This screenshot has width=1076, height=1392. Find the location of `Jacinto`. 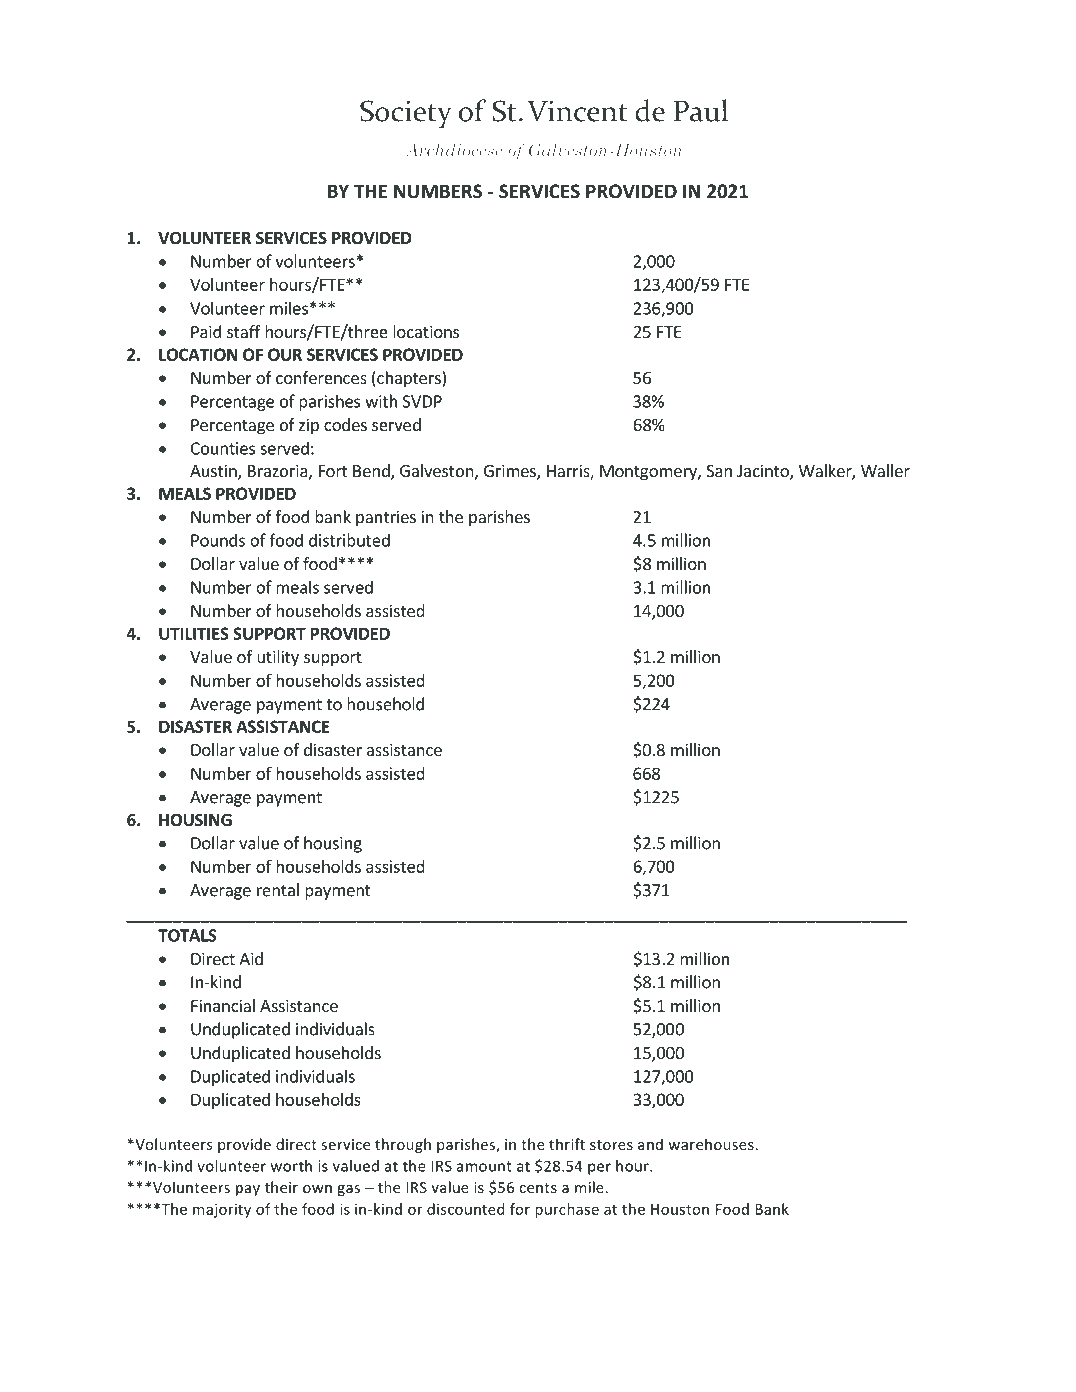

Jacinto is located at coordinates (764, 472).
